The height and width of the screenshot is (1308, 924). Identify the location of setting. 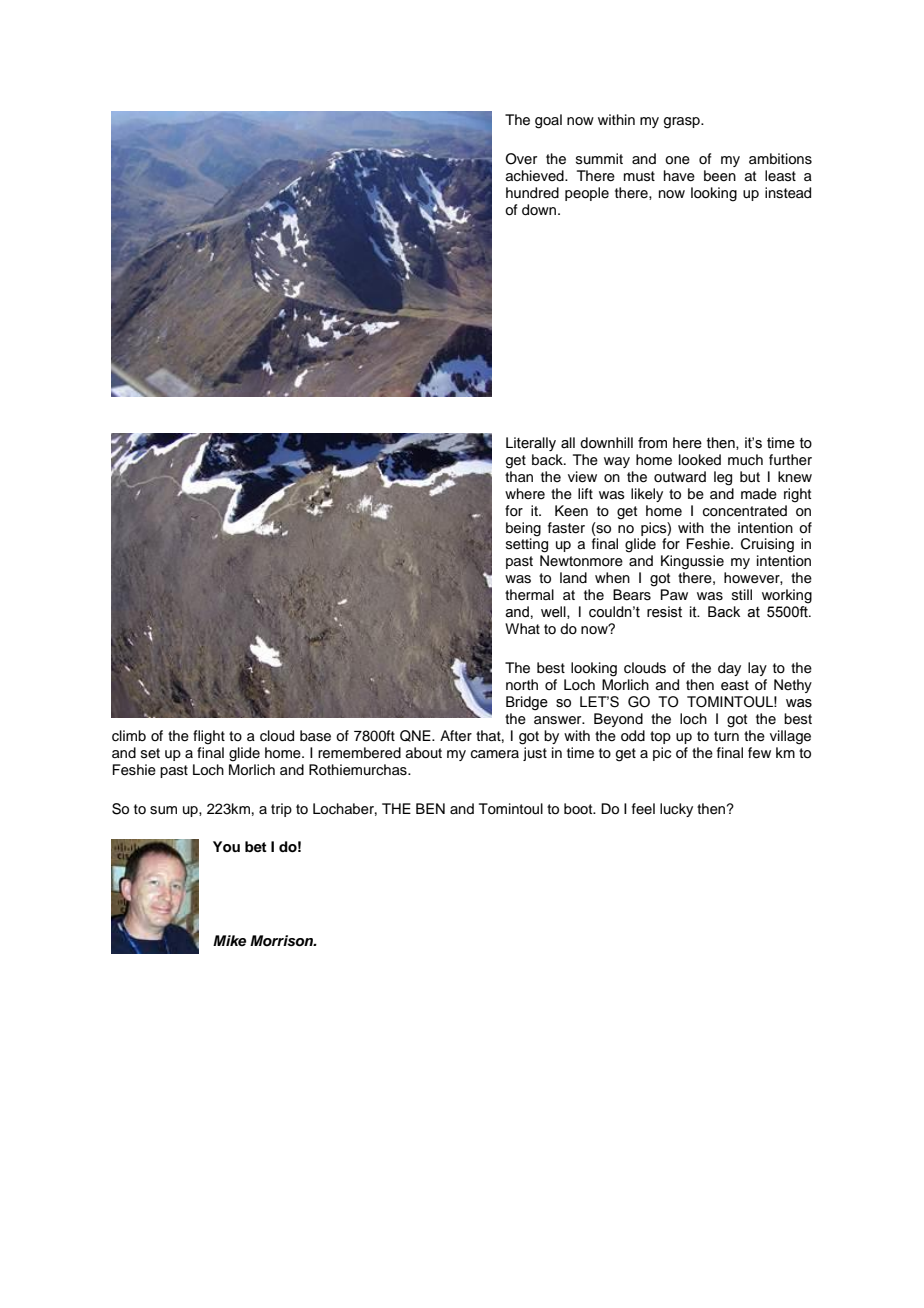
(527, 544).
